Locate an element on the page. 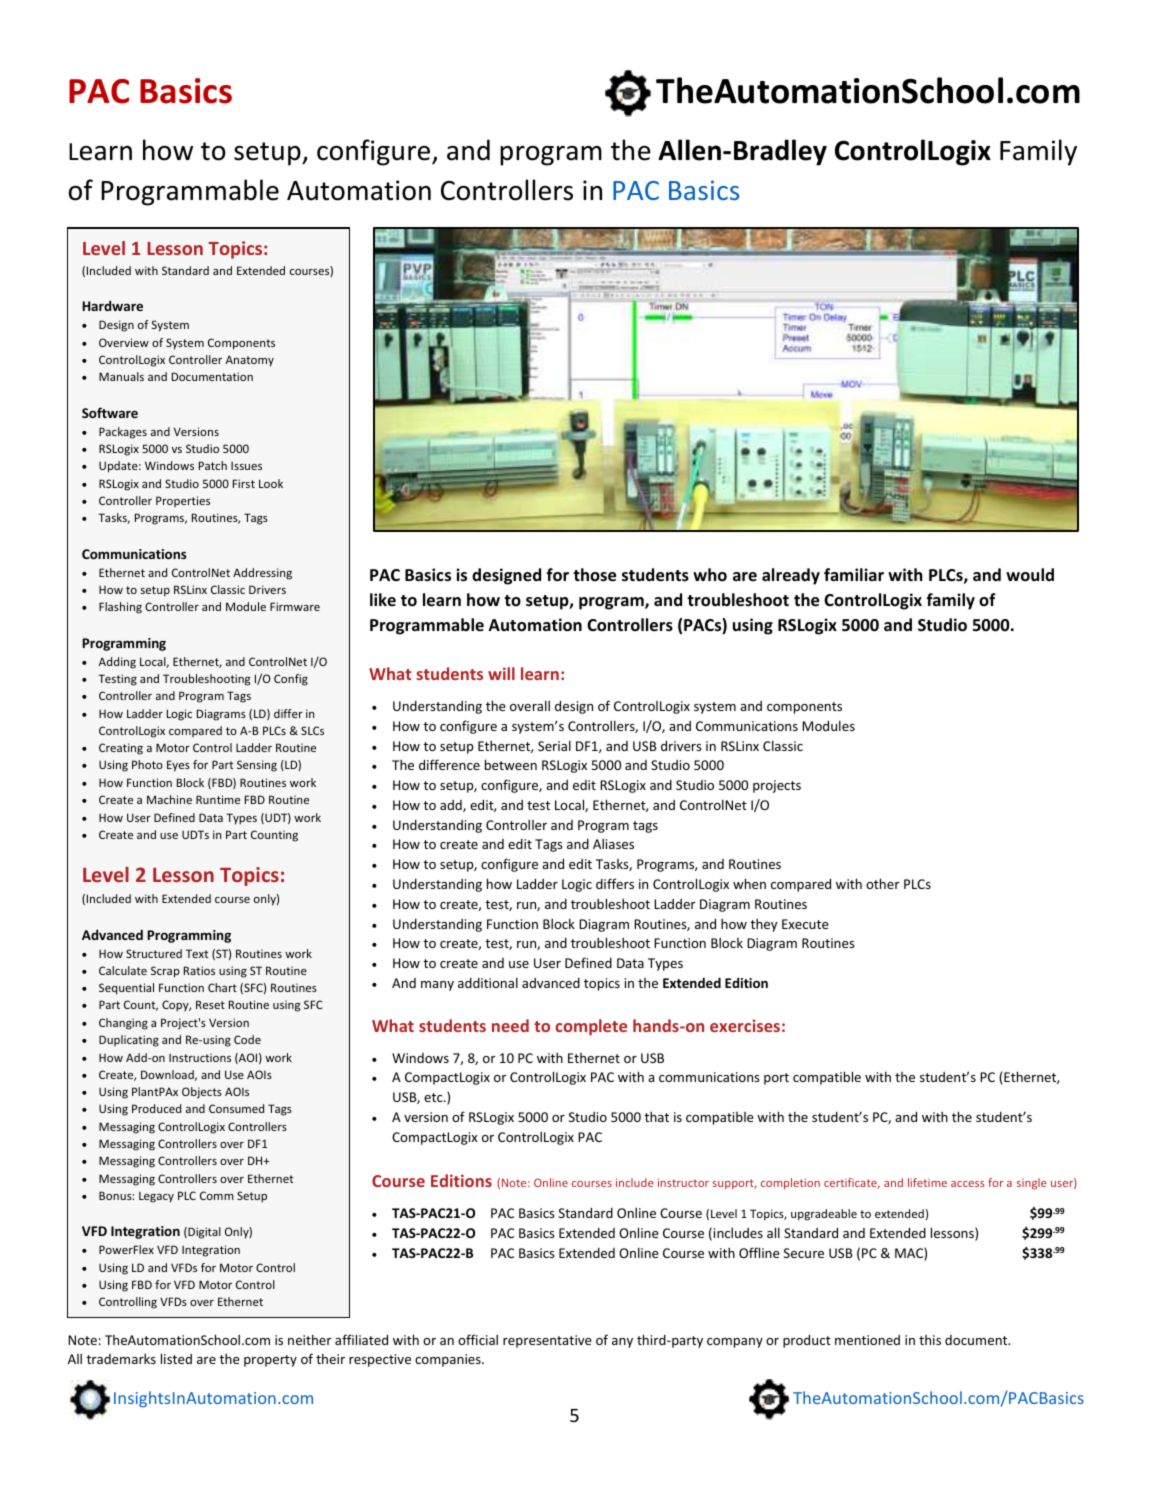 The width and height of the document is (1149, 1487). Serial is located at coordinates (554, 745).
